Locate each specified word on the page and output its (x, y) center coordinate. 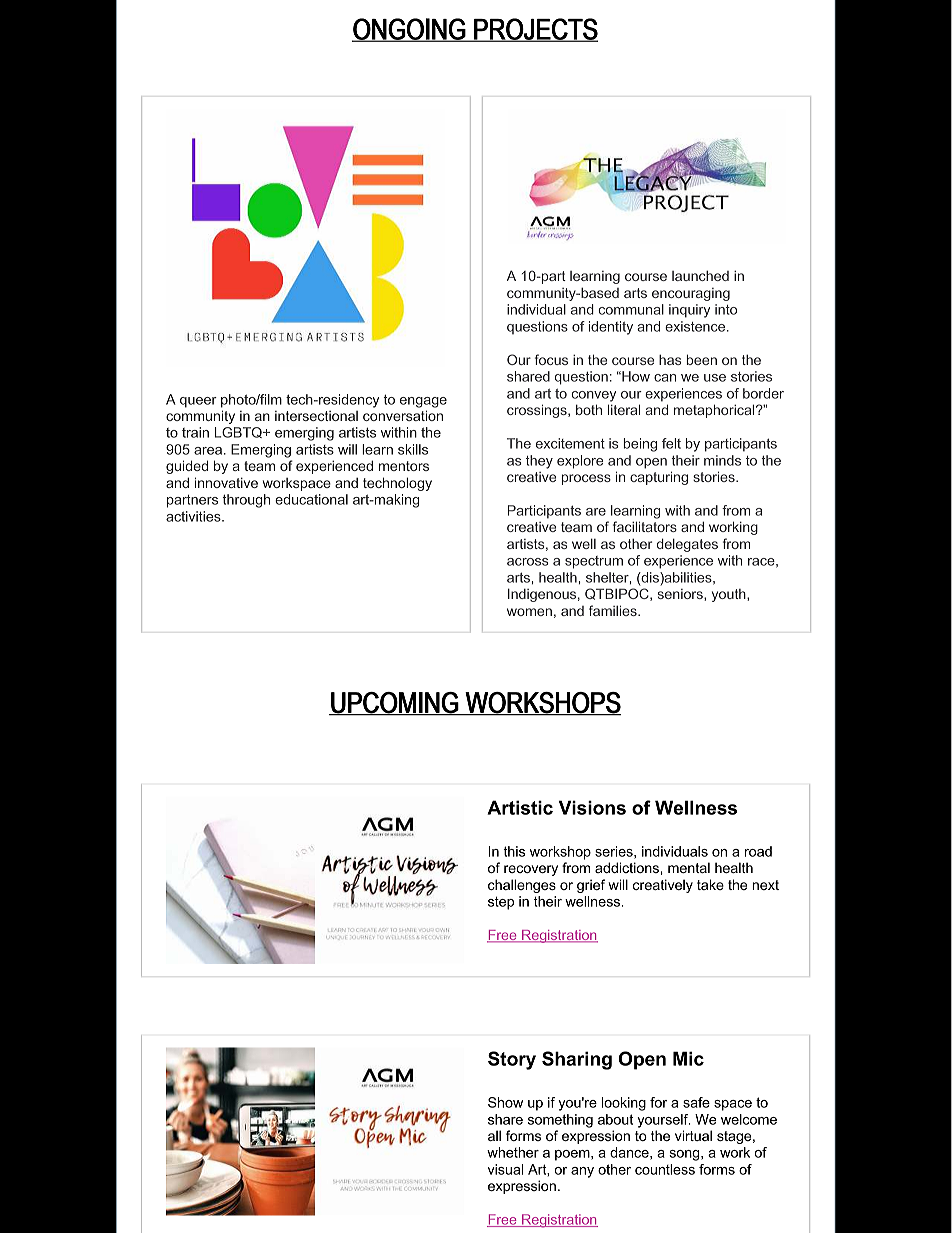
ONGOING (410, 30)
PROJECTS (535, 30)
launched (700, 276)
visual (506, 1169)
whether (513, 1152)
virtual (693, 1135)
